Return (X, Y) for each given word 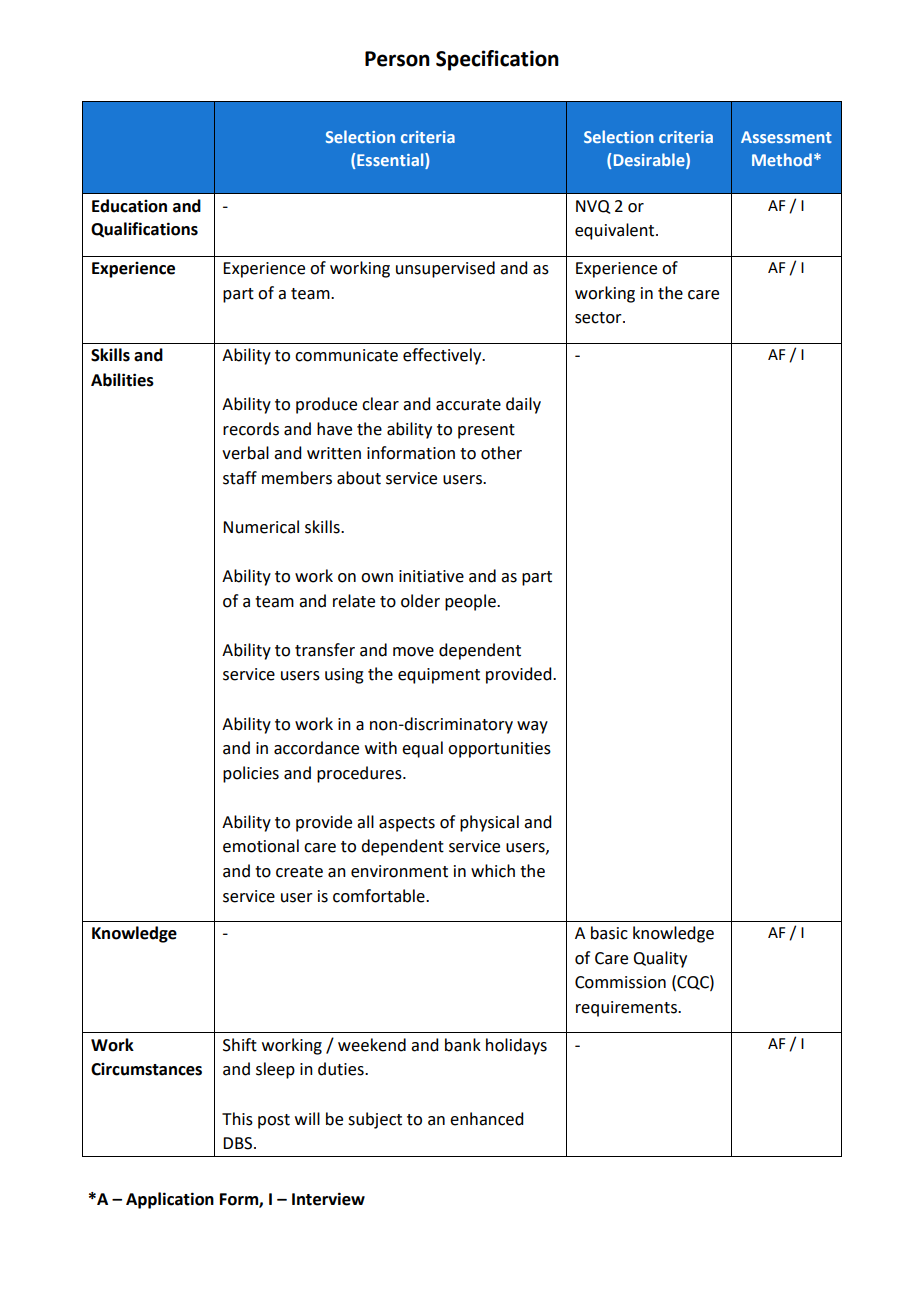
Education (129, 206)
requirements (627, 1009)
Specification (497, 60)
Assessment (786, 137)
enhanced (486, 1119)
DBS (239, 1143)
